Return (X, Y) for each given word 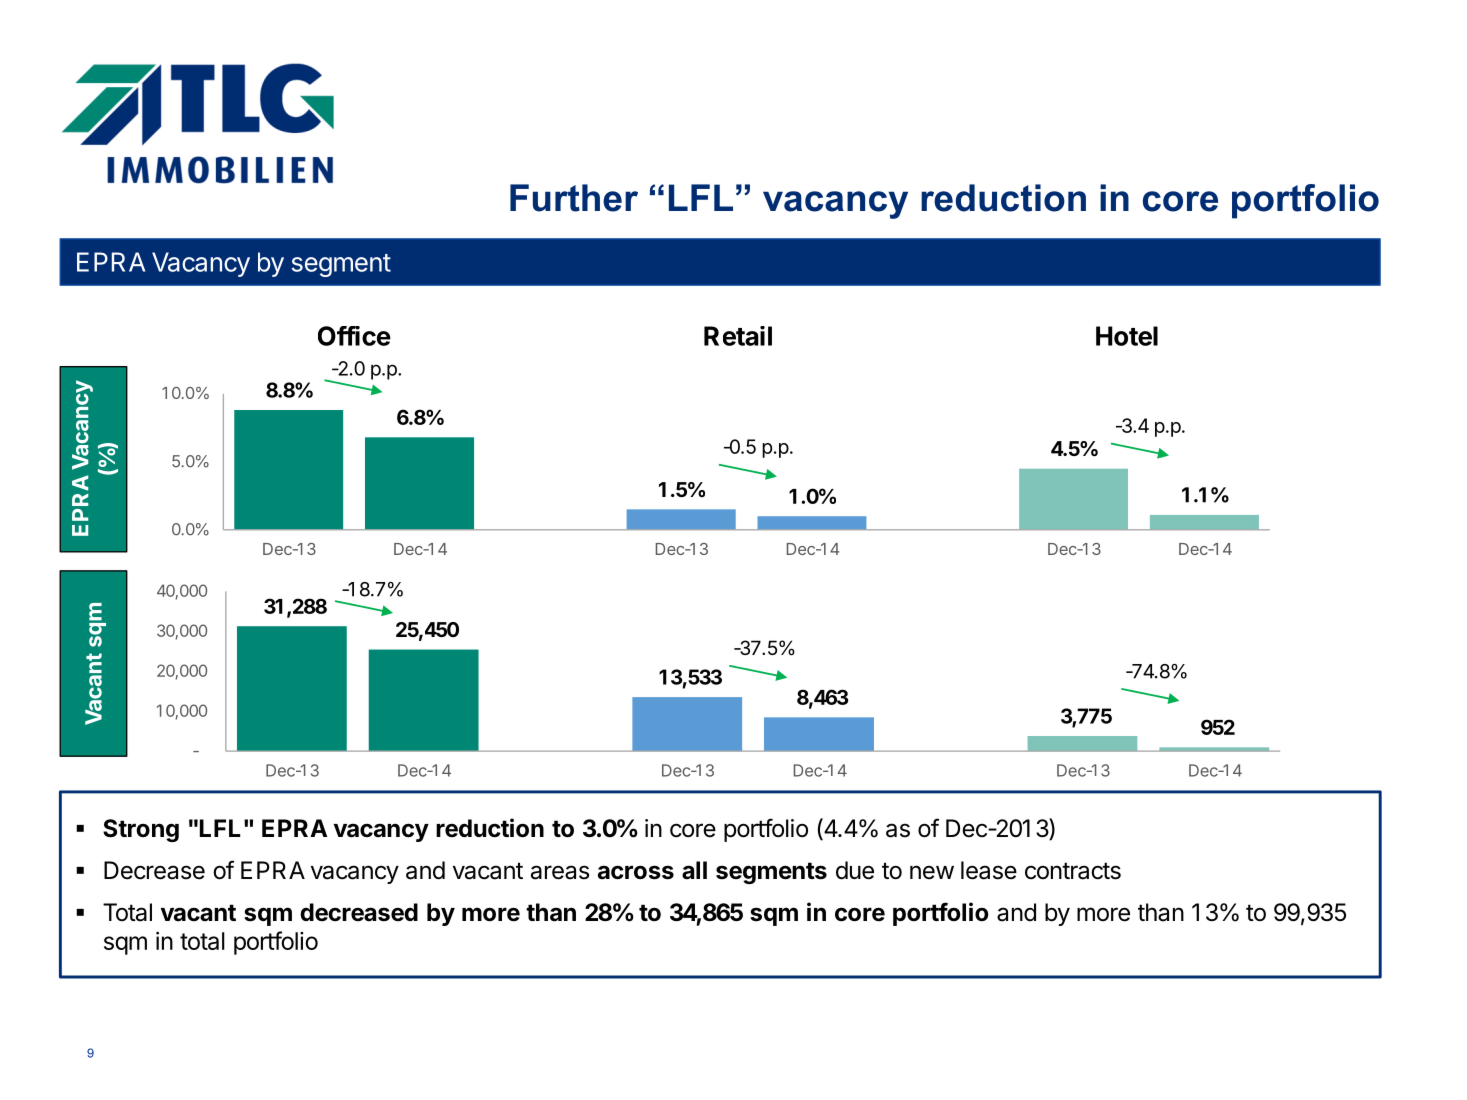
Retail (738, 336)
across (636, 872)
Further (574, 198)
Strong (141, 830)
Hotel (1127, 336)
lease (989, 870)
